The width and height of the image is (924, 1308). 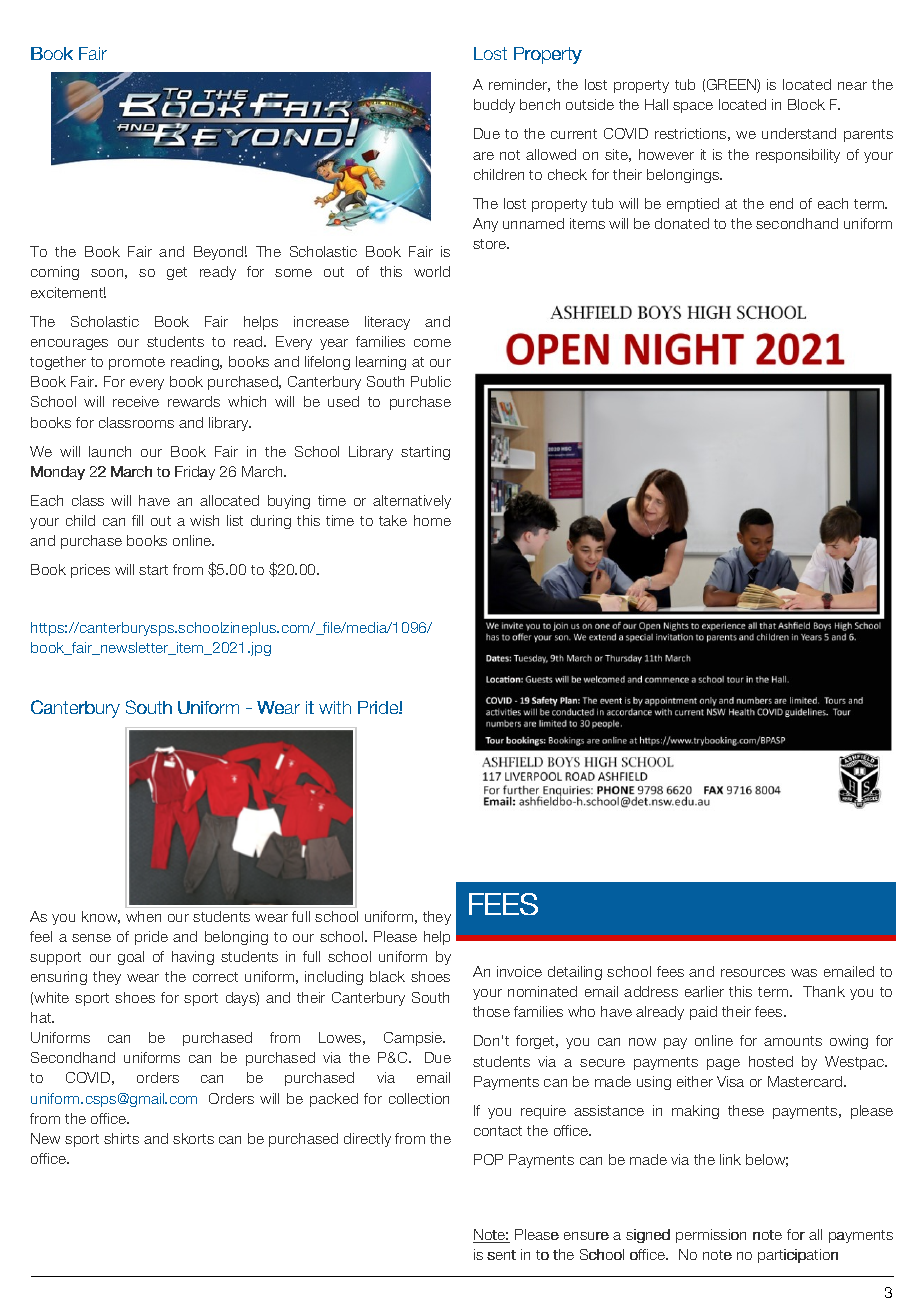 What do you see at coordinates (501, 1255) in the image?
I see `sent` at bounding box center [501, 1255].
